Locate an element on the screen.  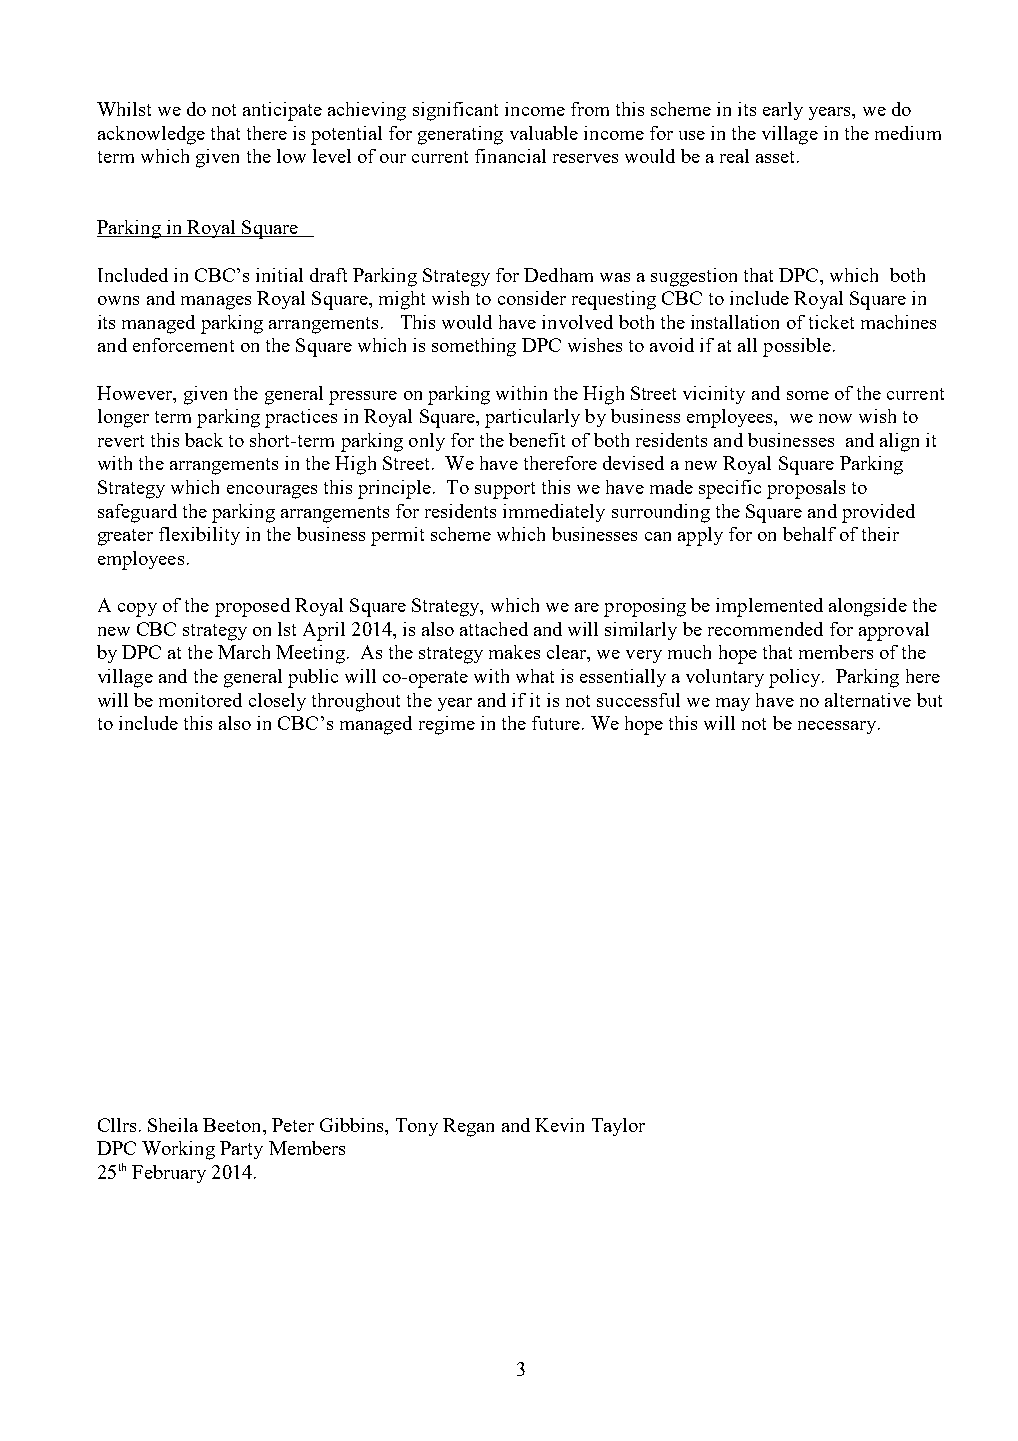
future is located at coordinates (556, 723).
